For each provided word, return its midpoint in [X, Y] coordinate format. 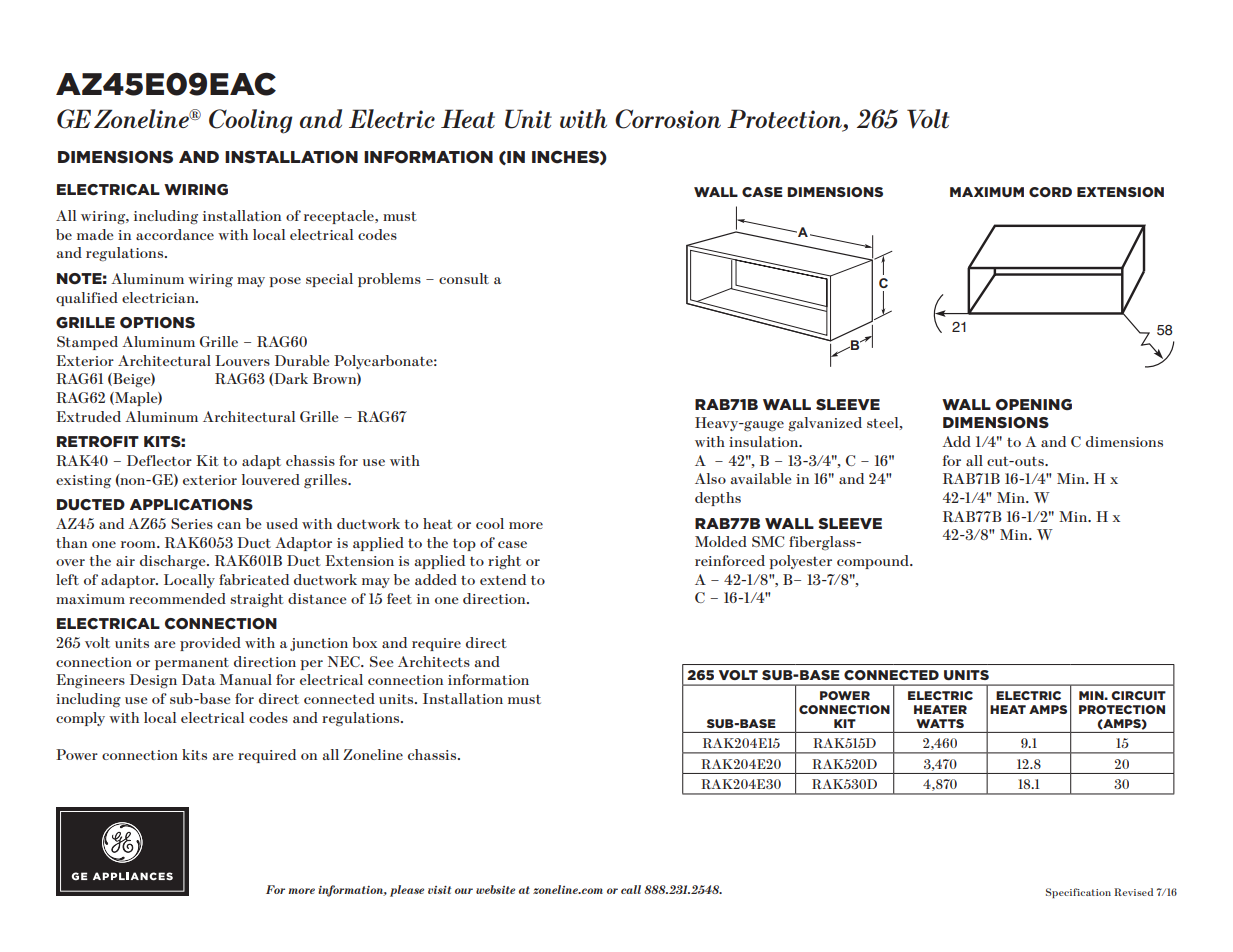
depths [718, 499]
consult [464, 278]
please [407, 891]
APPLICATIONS [191, 505]
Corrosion [668, 119]
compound [874, 562]
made [95, 234]
